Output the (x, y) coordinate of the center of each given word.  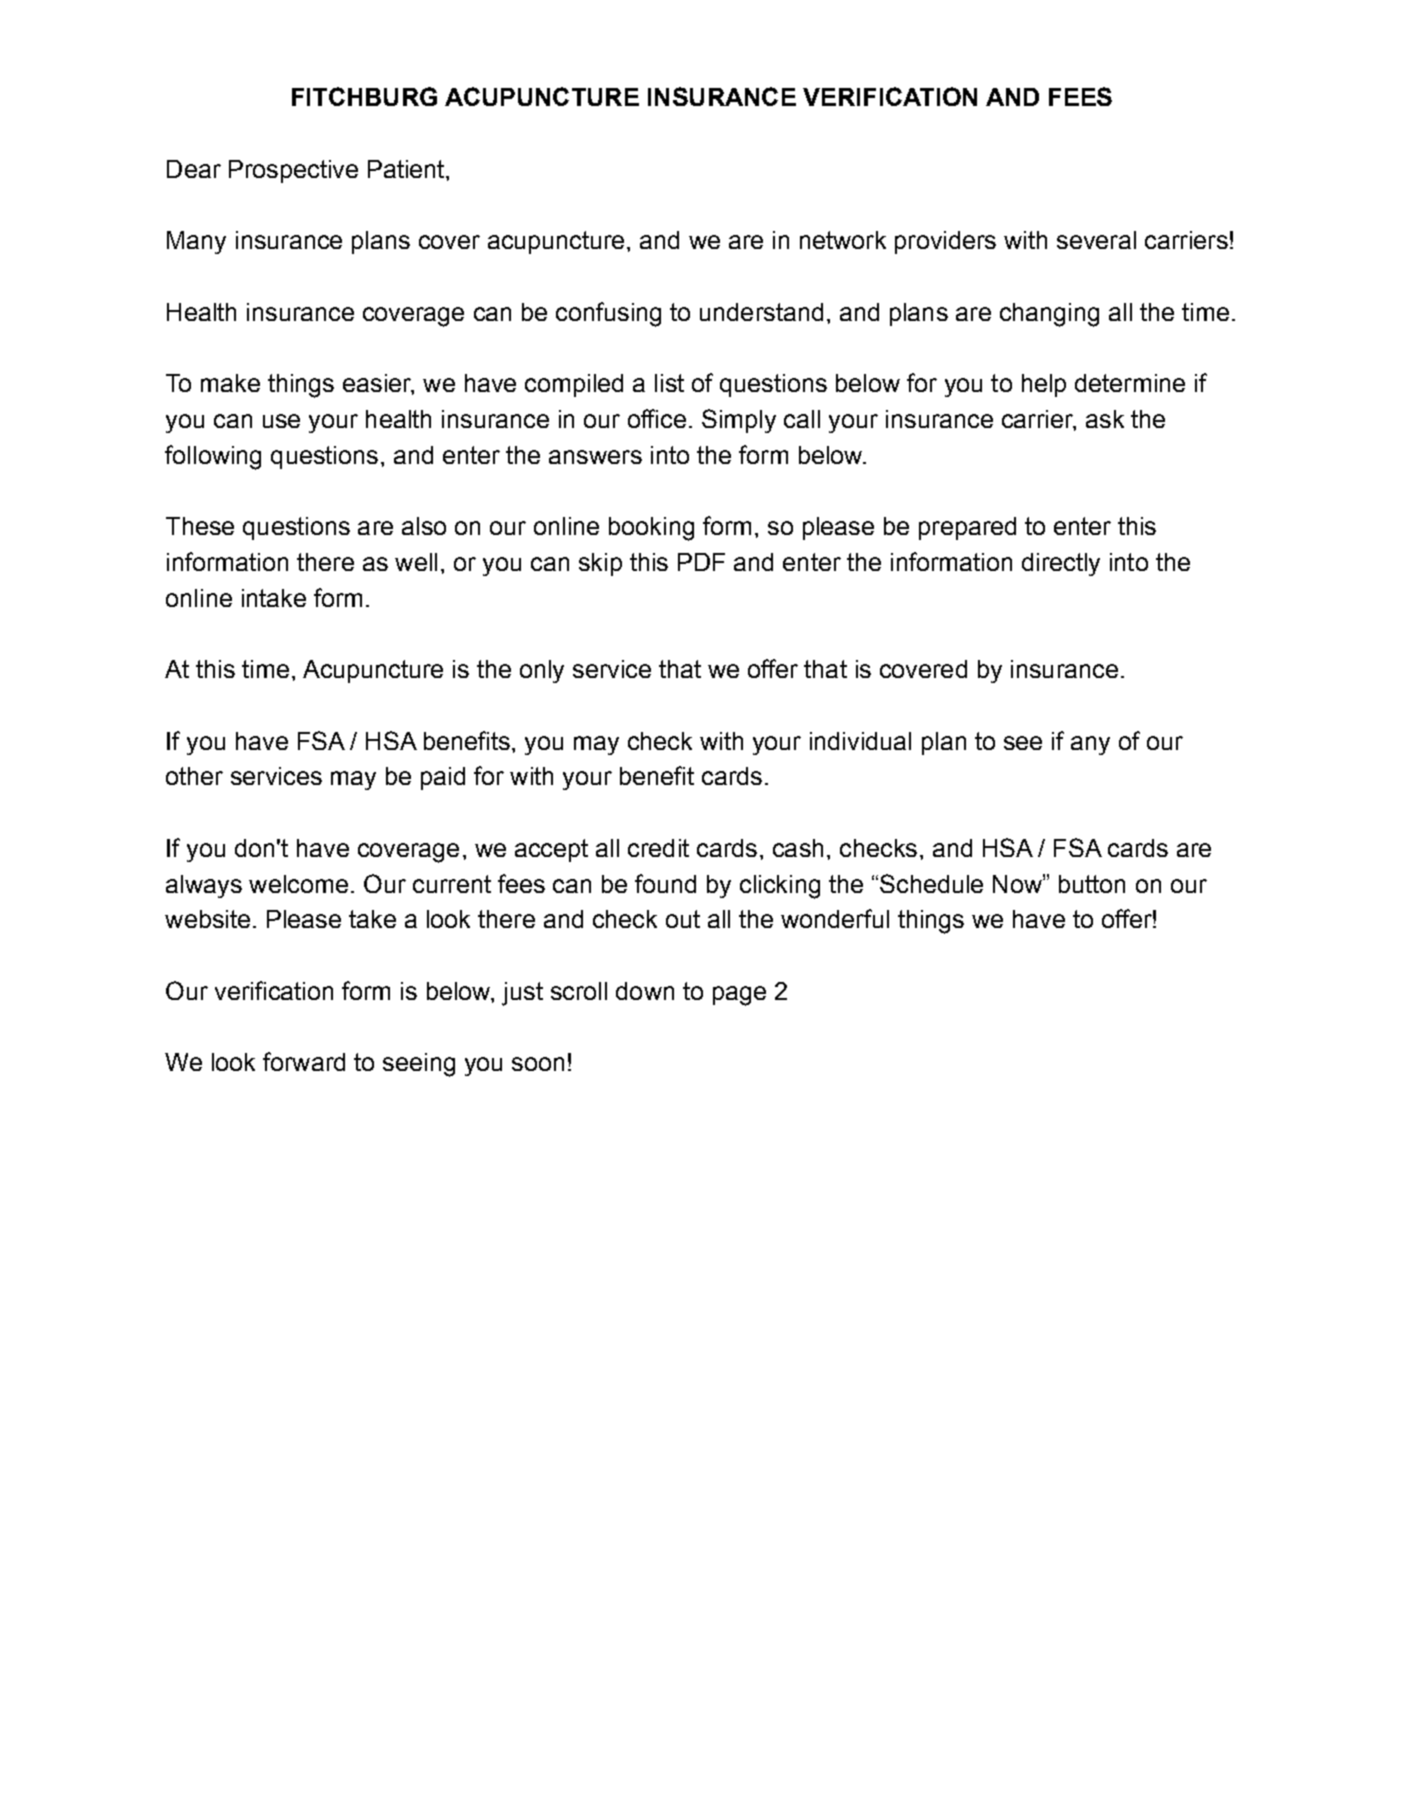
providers (945, 242)
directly (1061, 564)
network (843, 240)
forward (304, 1061)
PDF (701, 562)
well (416, 562)
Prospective (293, 171)
